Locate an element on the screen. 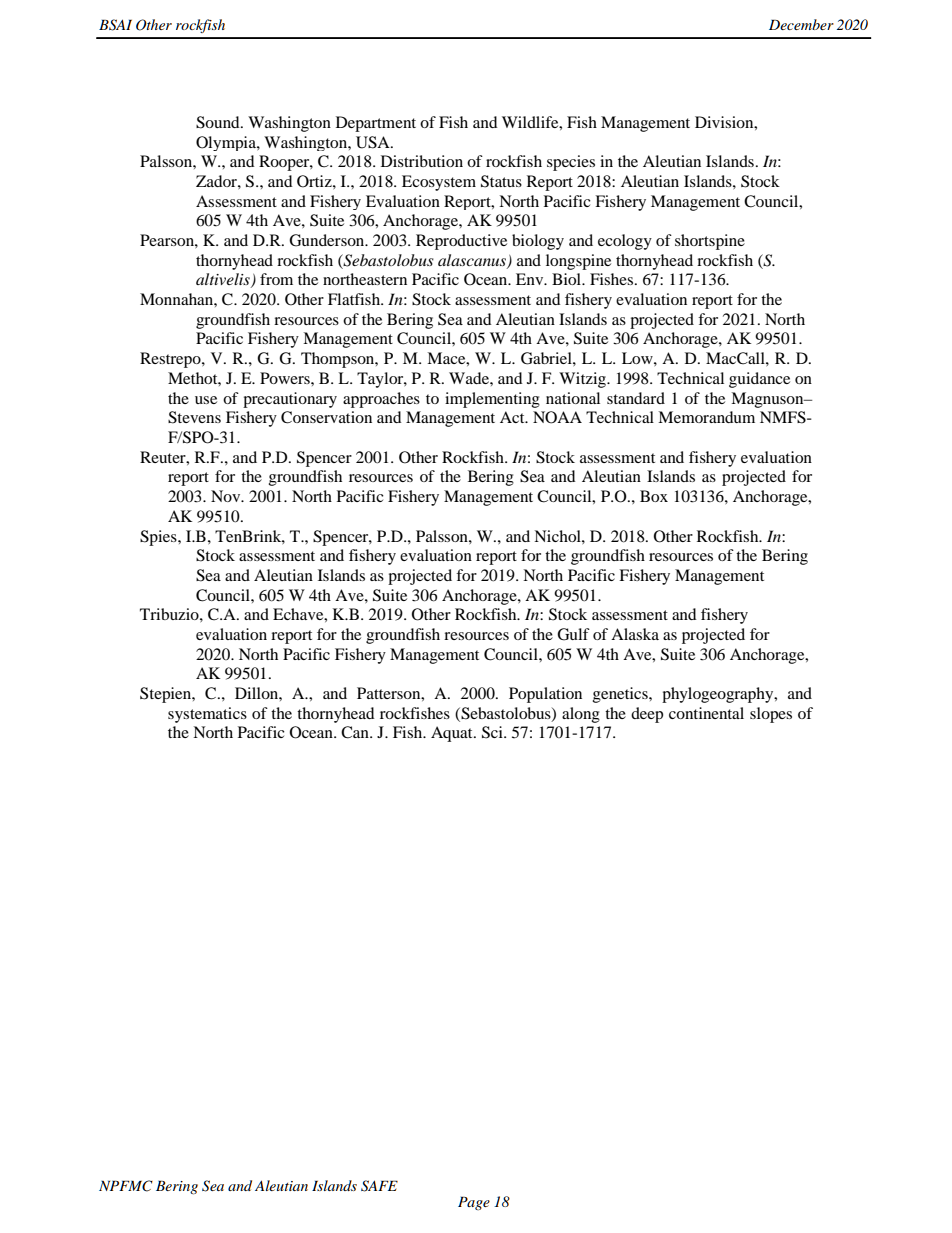 This screenshot has height=1233, width=952. Memorandum is located at coordinates (706, 417).
